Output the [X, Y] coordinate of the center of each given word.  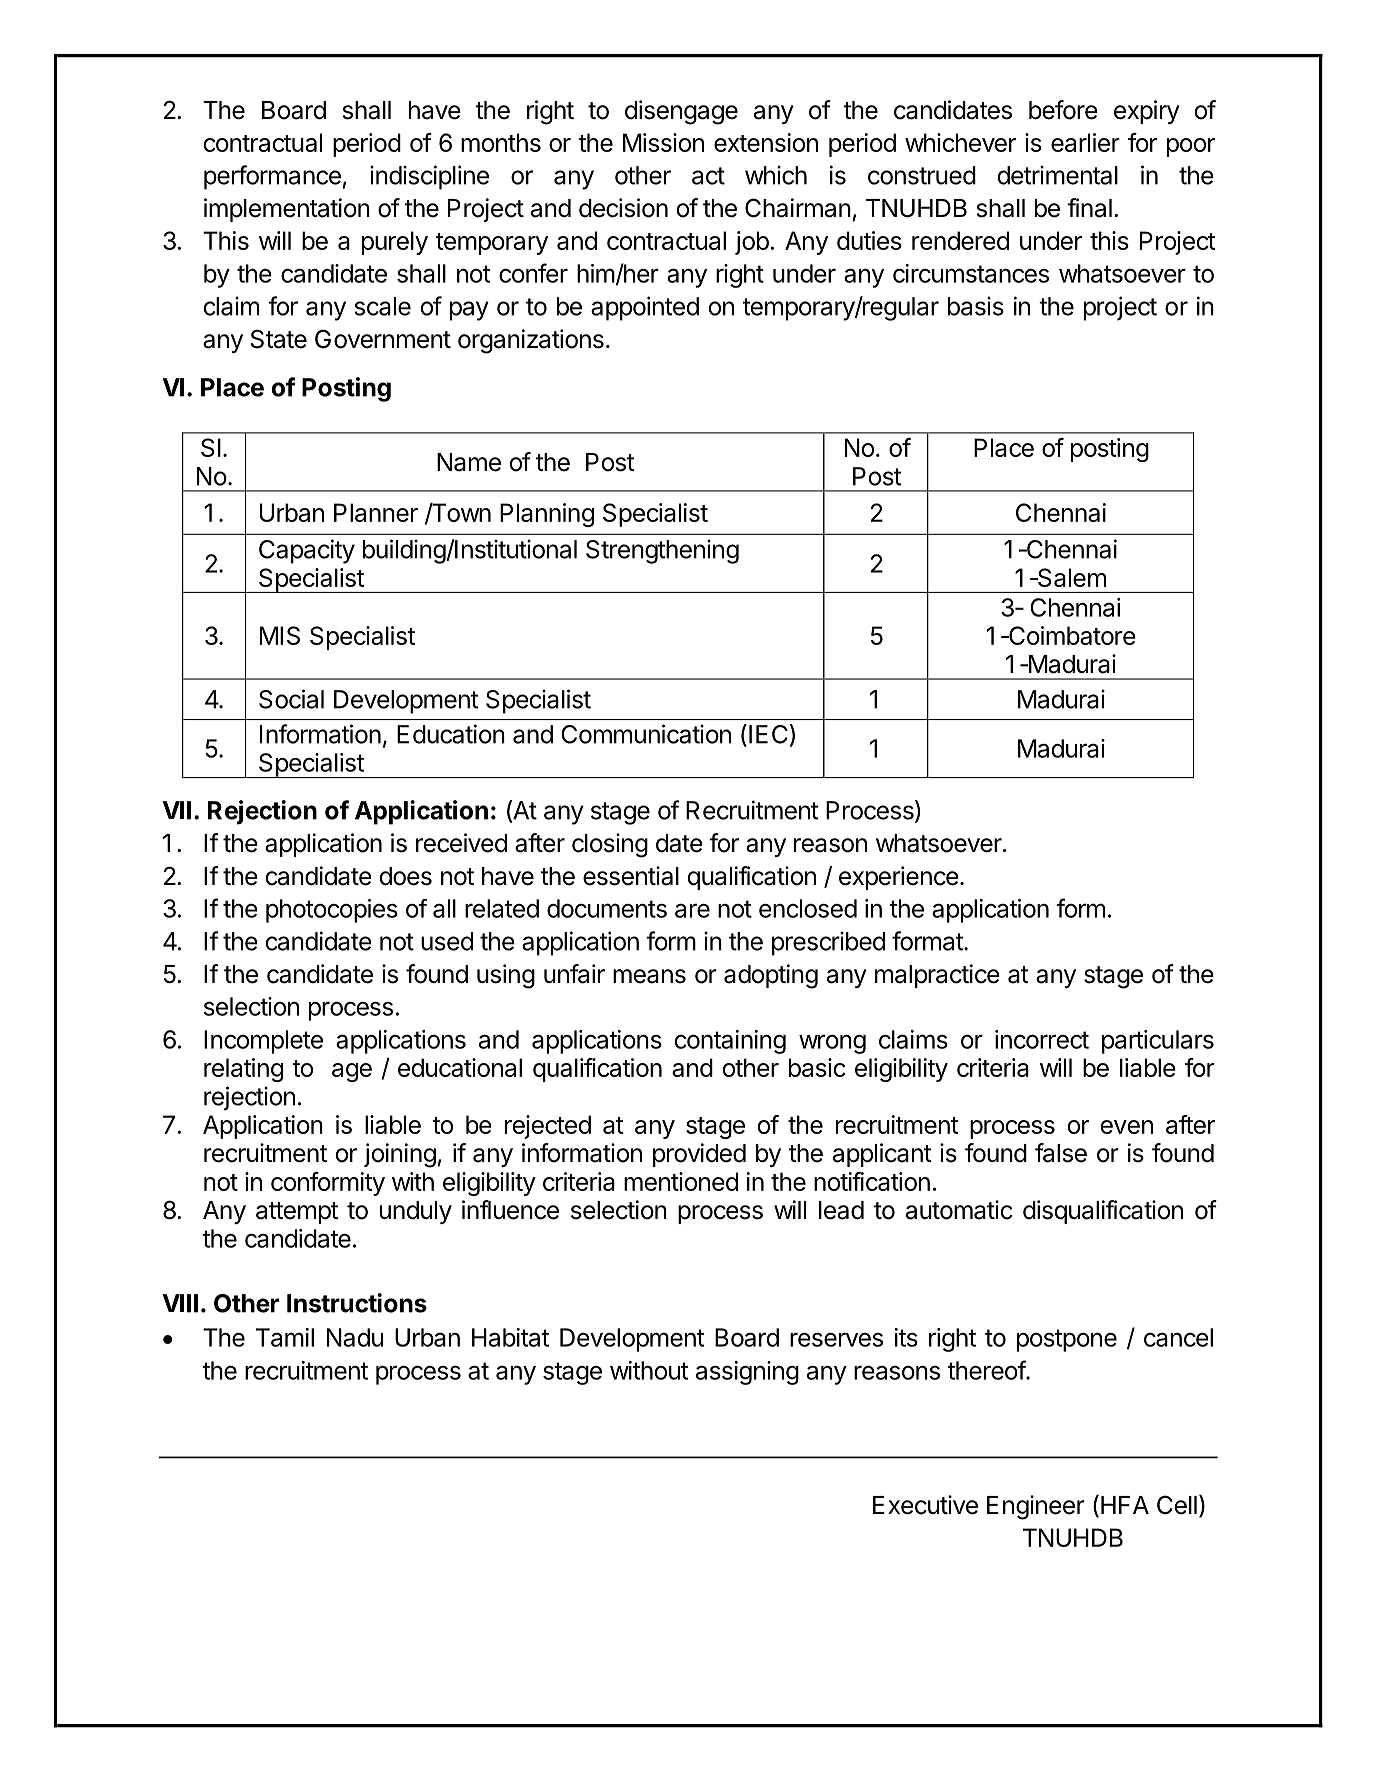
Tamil [285, 1337]
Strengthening [662, 551]
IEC [768, 734]
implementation [287, 210]
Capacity [307, 551]
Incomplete [263, 1042]
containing [730, 1042]
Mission [663, 142]
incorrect [1042, 1039]
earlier [1085, 142]
